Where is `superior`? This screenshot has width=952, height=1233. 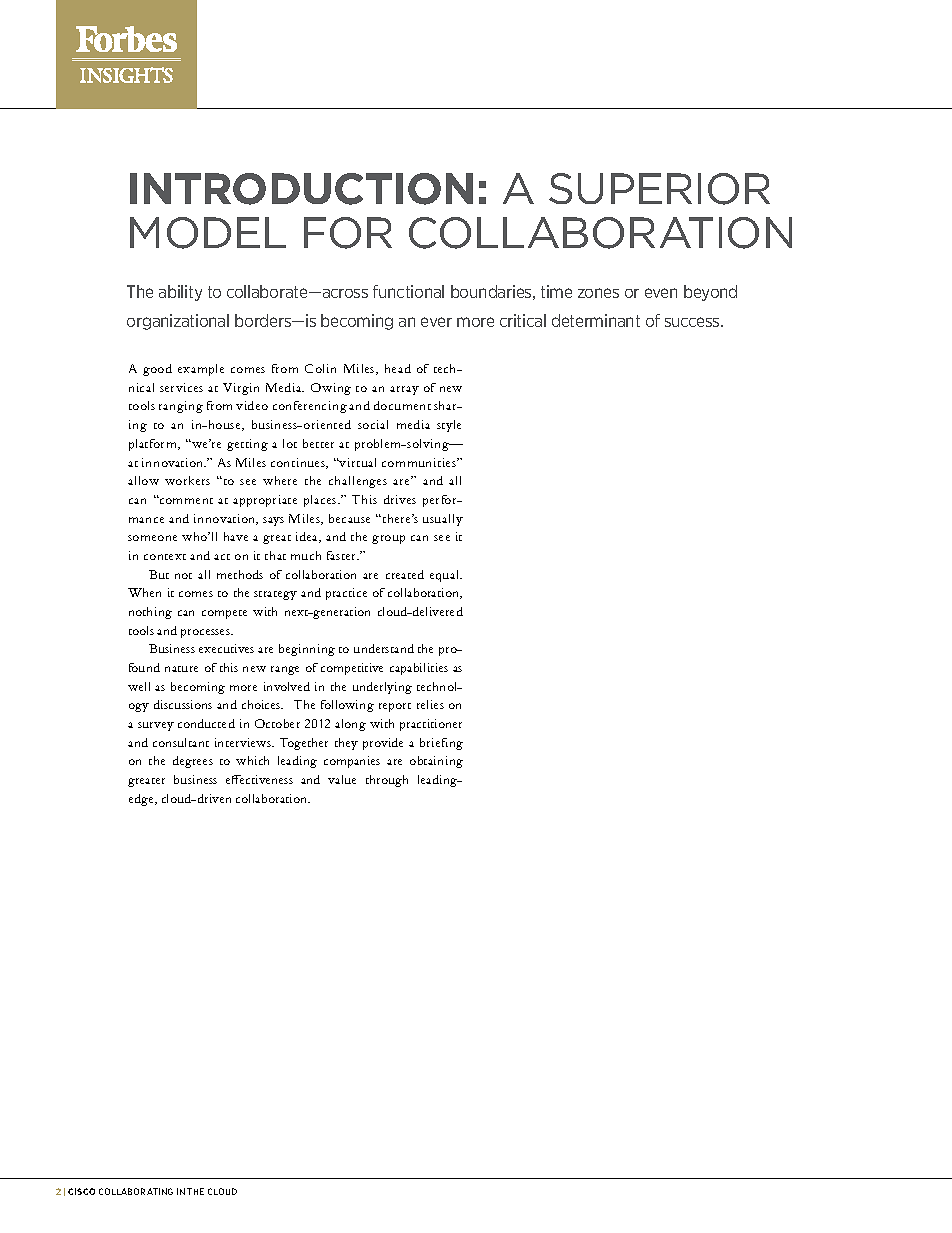
superior is located at coordinates (659, 189).
